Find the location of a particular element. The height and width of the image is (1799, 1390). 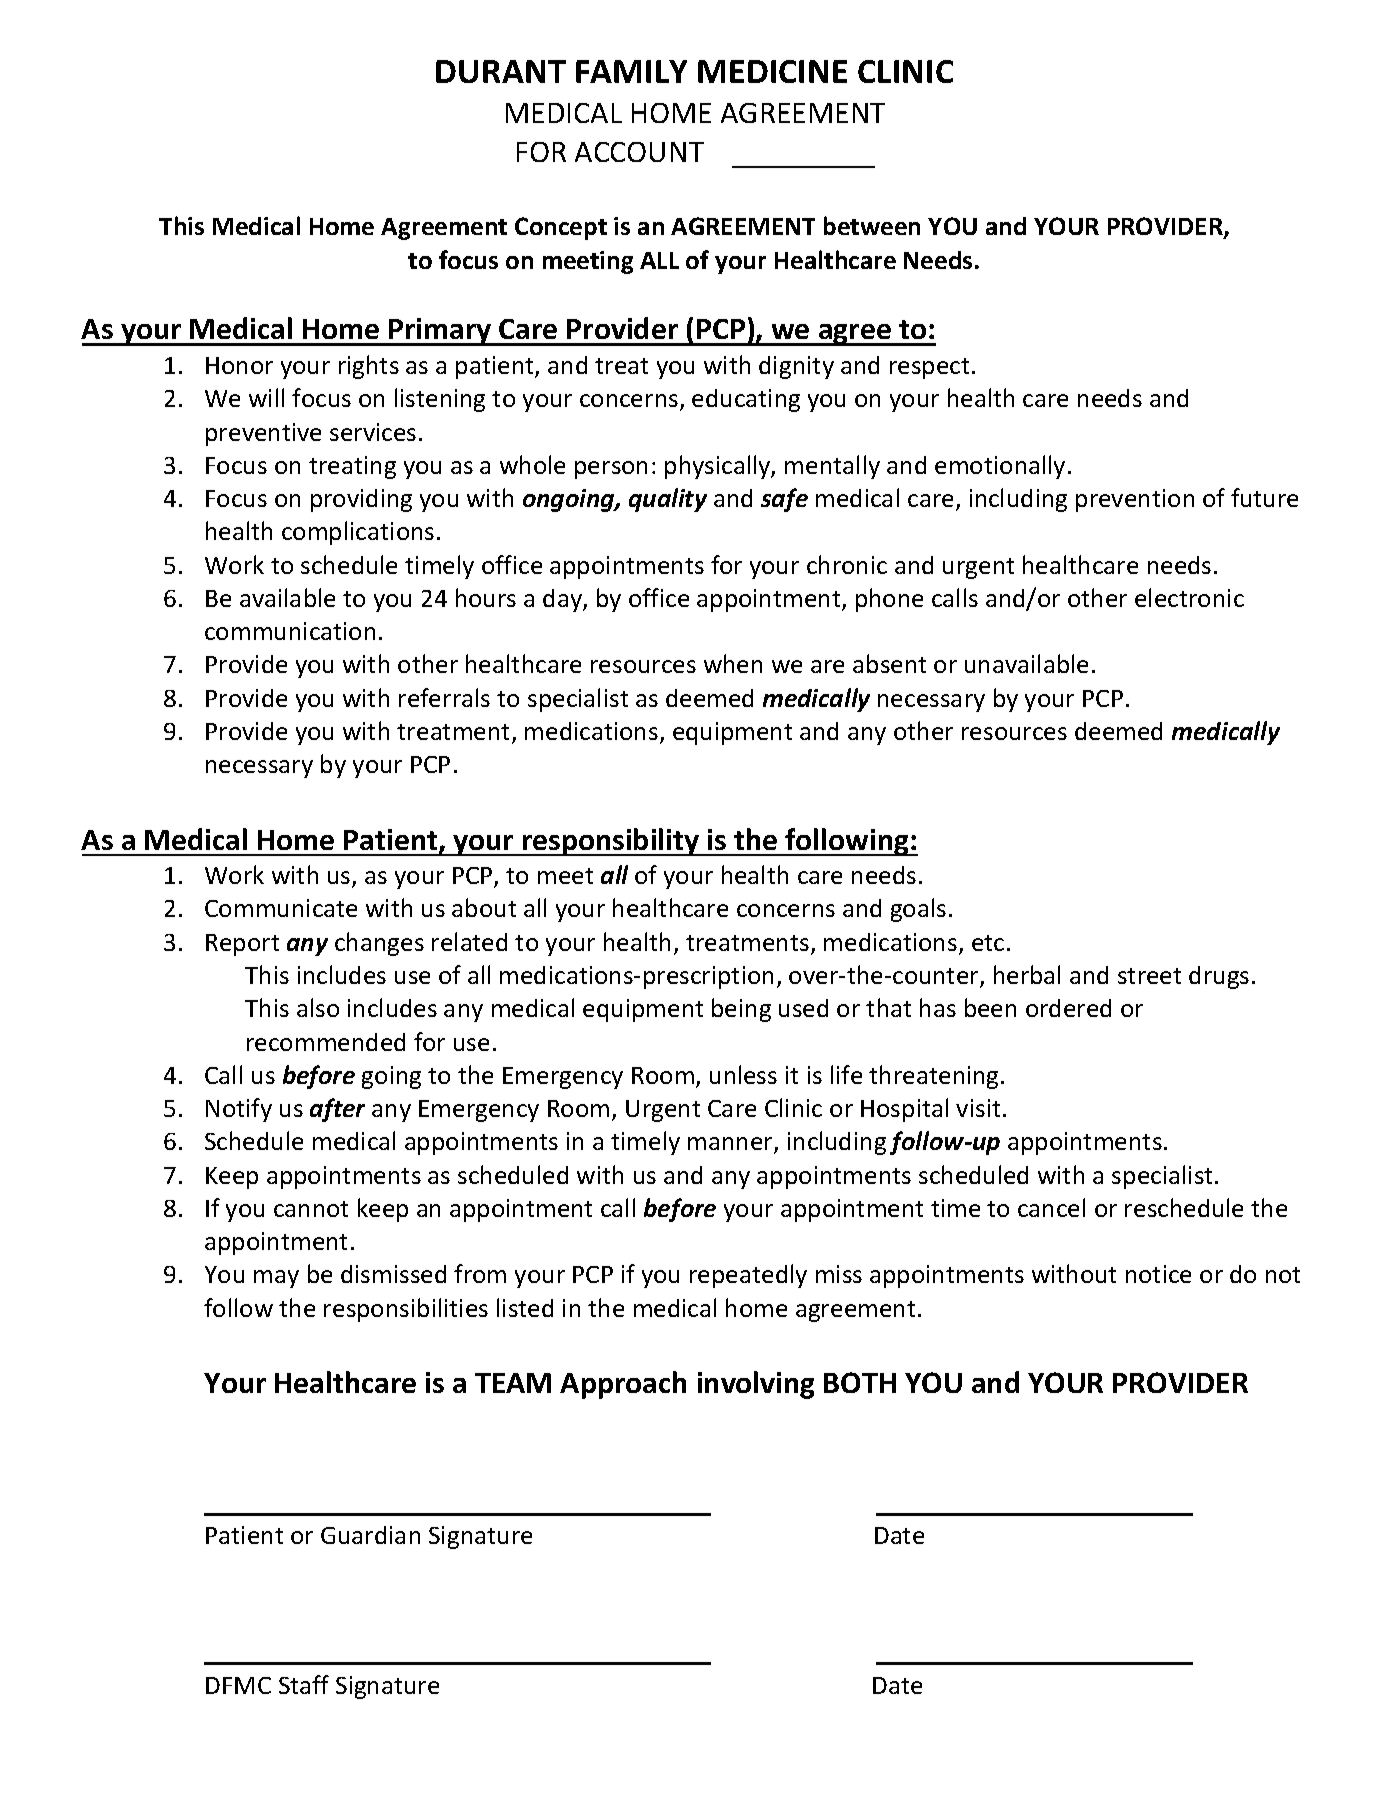

Staff is located at coordinates (304, 1684).
